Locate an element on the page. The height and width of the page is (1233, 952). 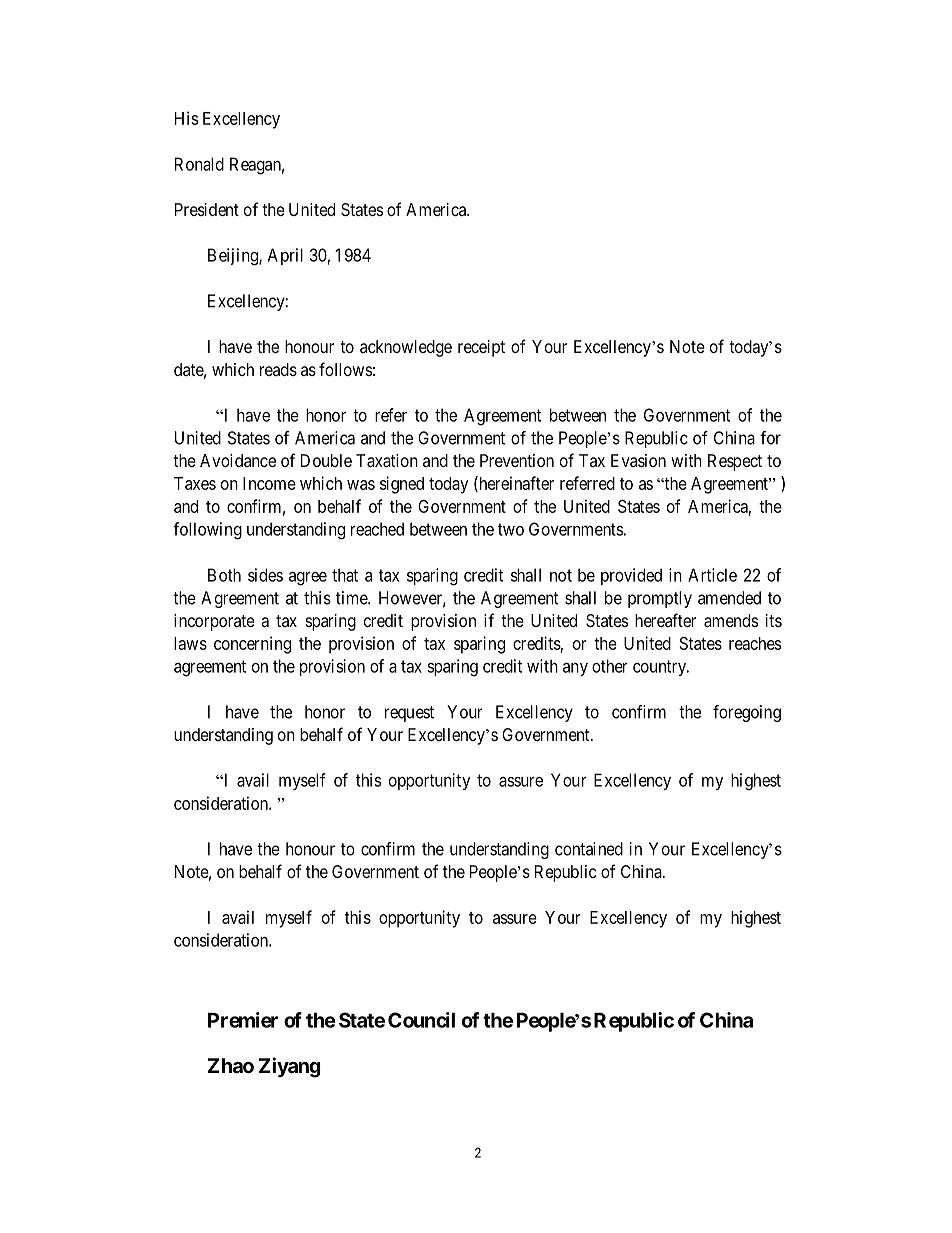
two is located at coordinates (511, 529).
